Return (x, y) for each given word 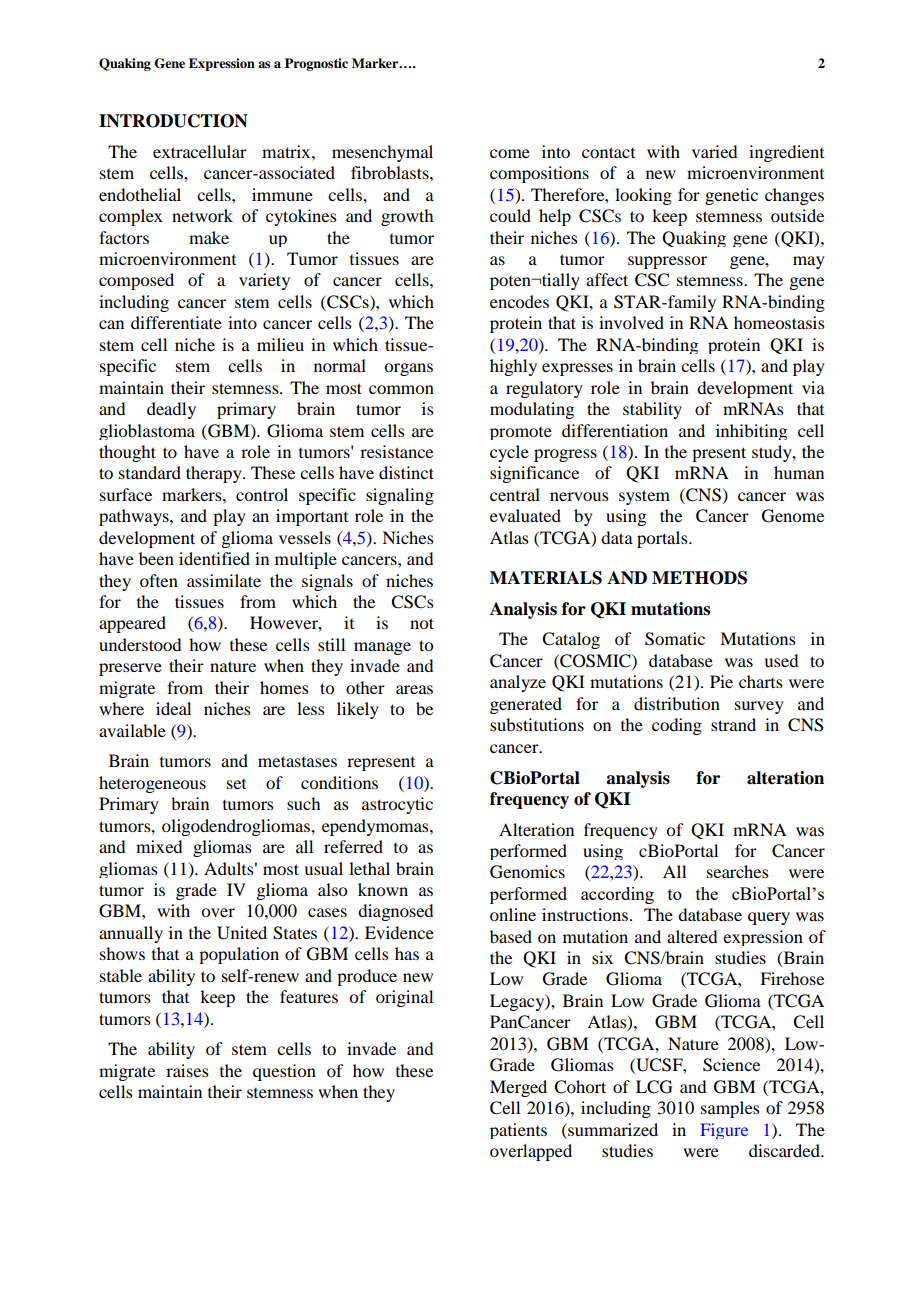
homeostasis (779, 322)
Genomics (527, 872)
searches (738, 871)
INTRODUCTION (173, 121)
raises (187, 1070)
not (422, 623)
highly (513, 367)
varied (714, 151)
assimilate (224, 580)
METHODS (699, 578)
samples (730, 1109)
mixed (159, 846)
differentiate (176, 322)
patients (518, 1131)
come (510, 153)
